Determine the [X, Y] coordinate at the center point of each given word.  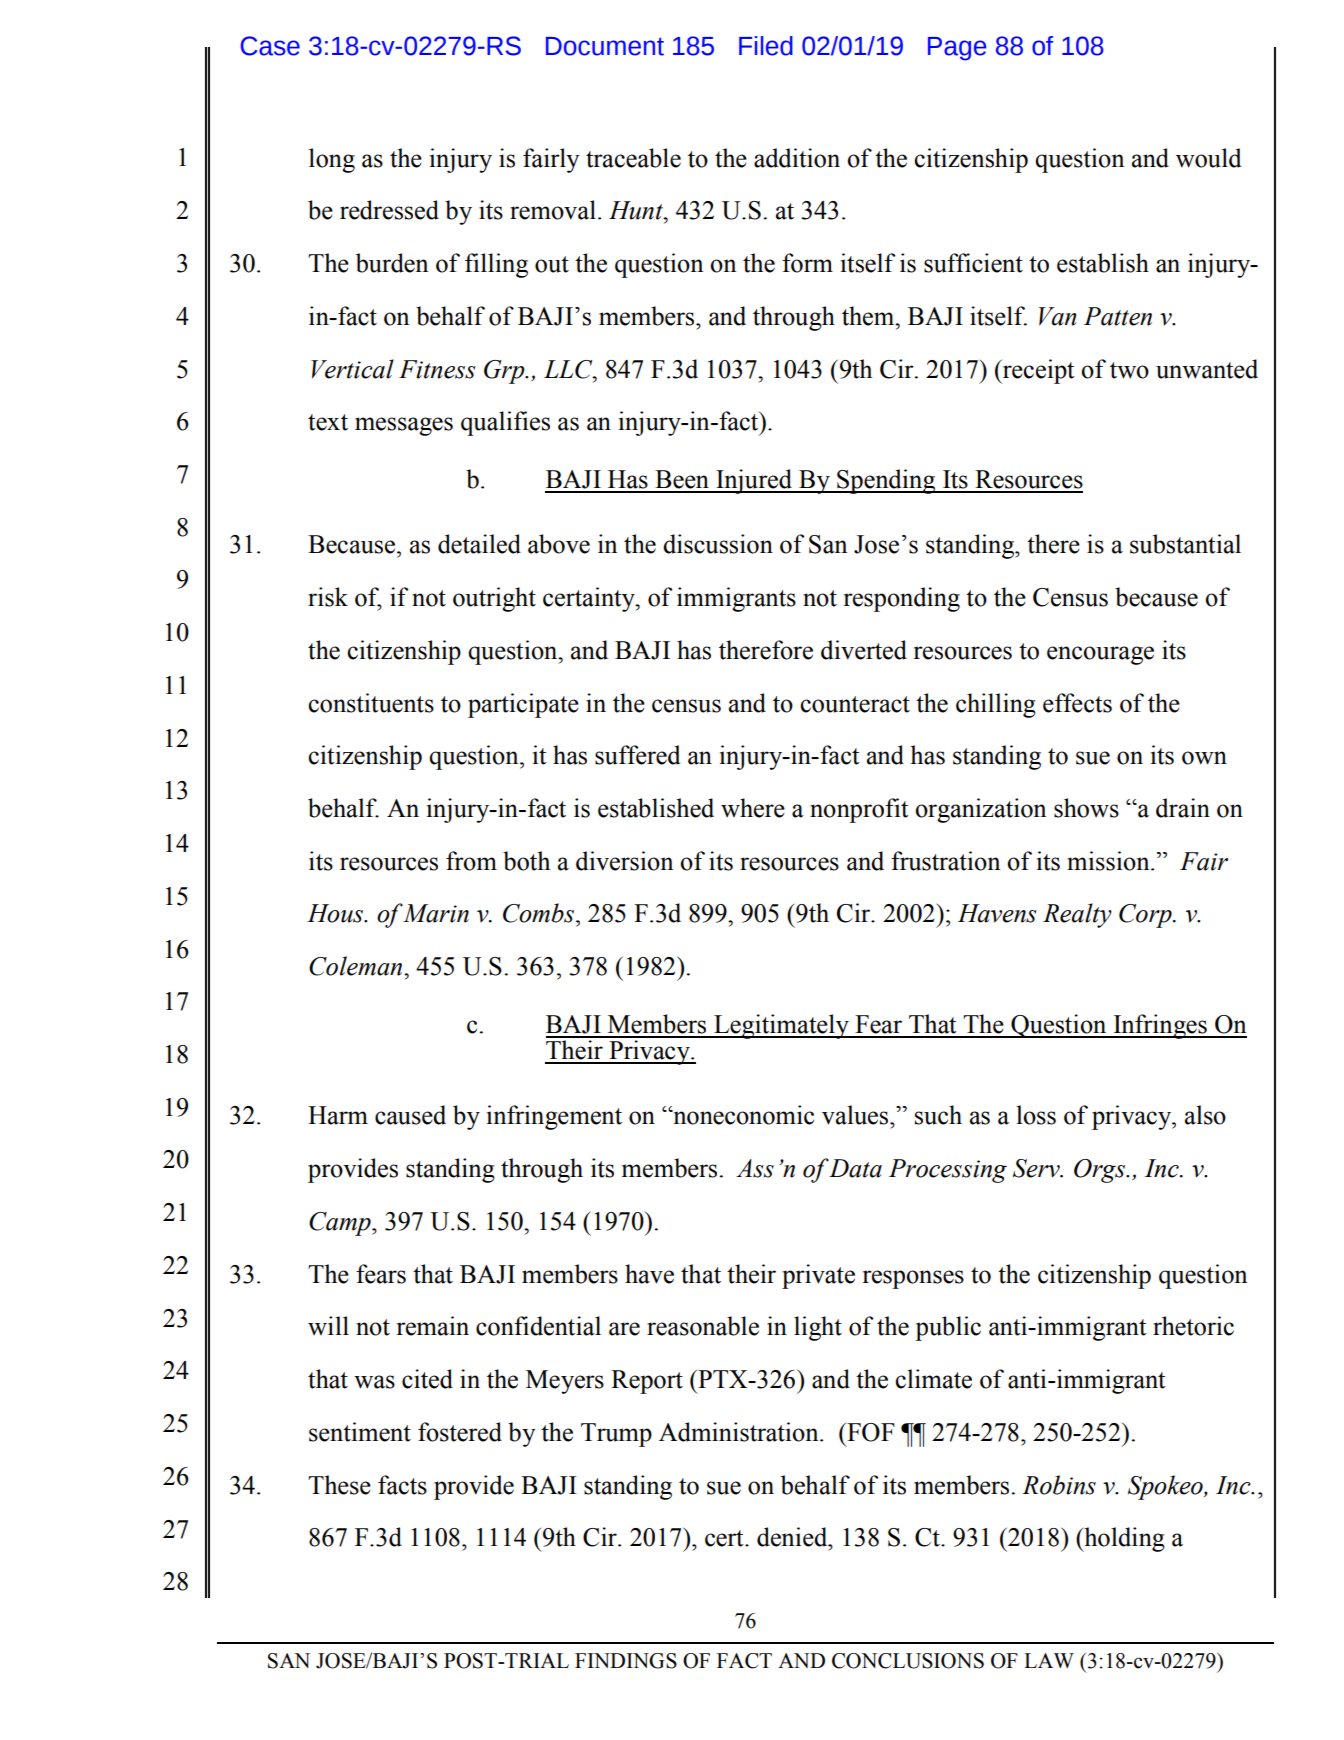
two [1129, 370]
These [339, 1485]
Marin [436, 913]
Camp [341, 1224]
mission [1109, 861]
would [1208, 158]
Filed [766, 46]
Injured [754, 481]
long [332, 160]
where [753, 808]
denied [793, 1537]
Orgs [1101, 1171]
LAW [1049, 1660]
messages [404, 426]
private [818, 1276]
